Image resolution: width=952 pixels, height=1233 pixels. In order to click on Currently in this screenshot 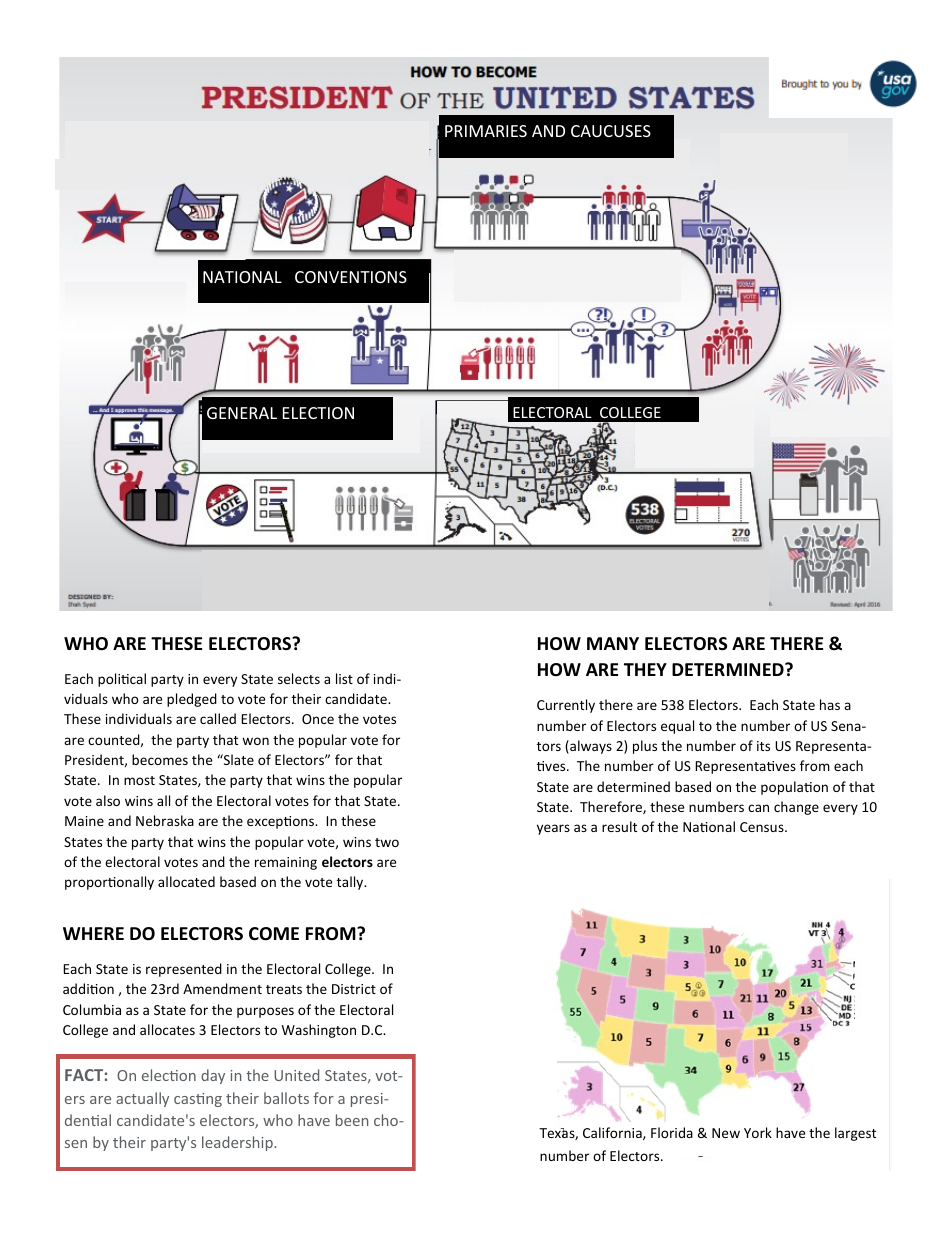, I will do `click(566, 706)`.
